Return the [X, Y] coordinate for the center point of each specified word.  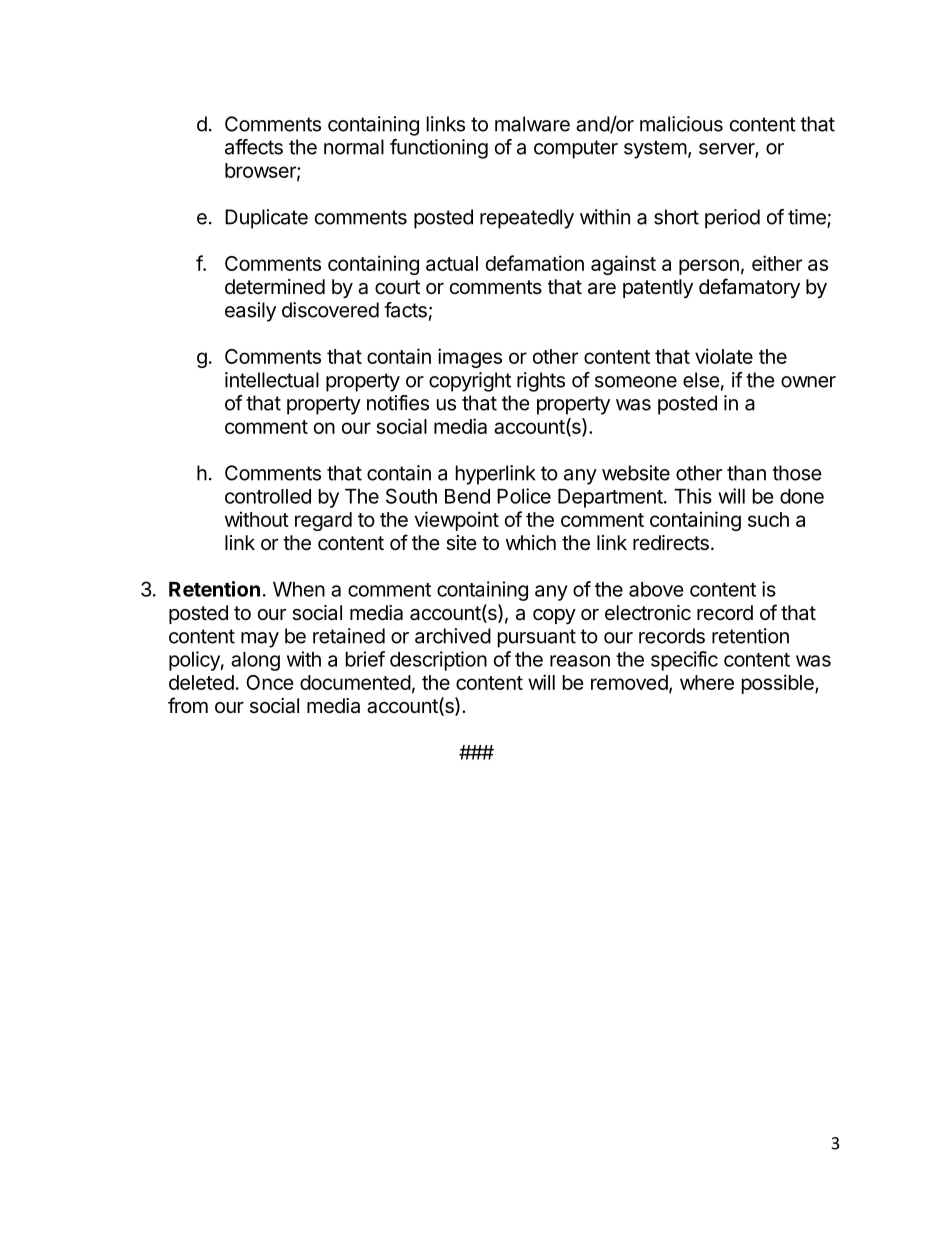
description [438, 661]
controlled [268, 496]
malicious [681, 124]
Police [524, 496]
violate [724, 356]
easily [250, 312]
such [768, 519]
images [470, 358]
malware [532, 124]
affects [254, 147]
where [707, 682]
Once [270, 682]
